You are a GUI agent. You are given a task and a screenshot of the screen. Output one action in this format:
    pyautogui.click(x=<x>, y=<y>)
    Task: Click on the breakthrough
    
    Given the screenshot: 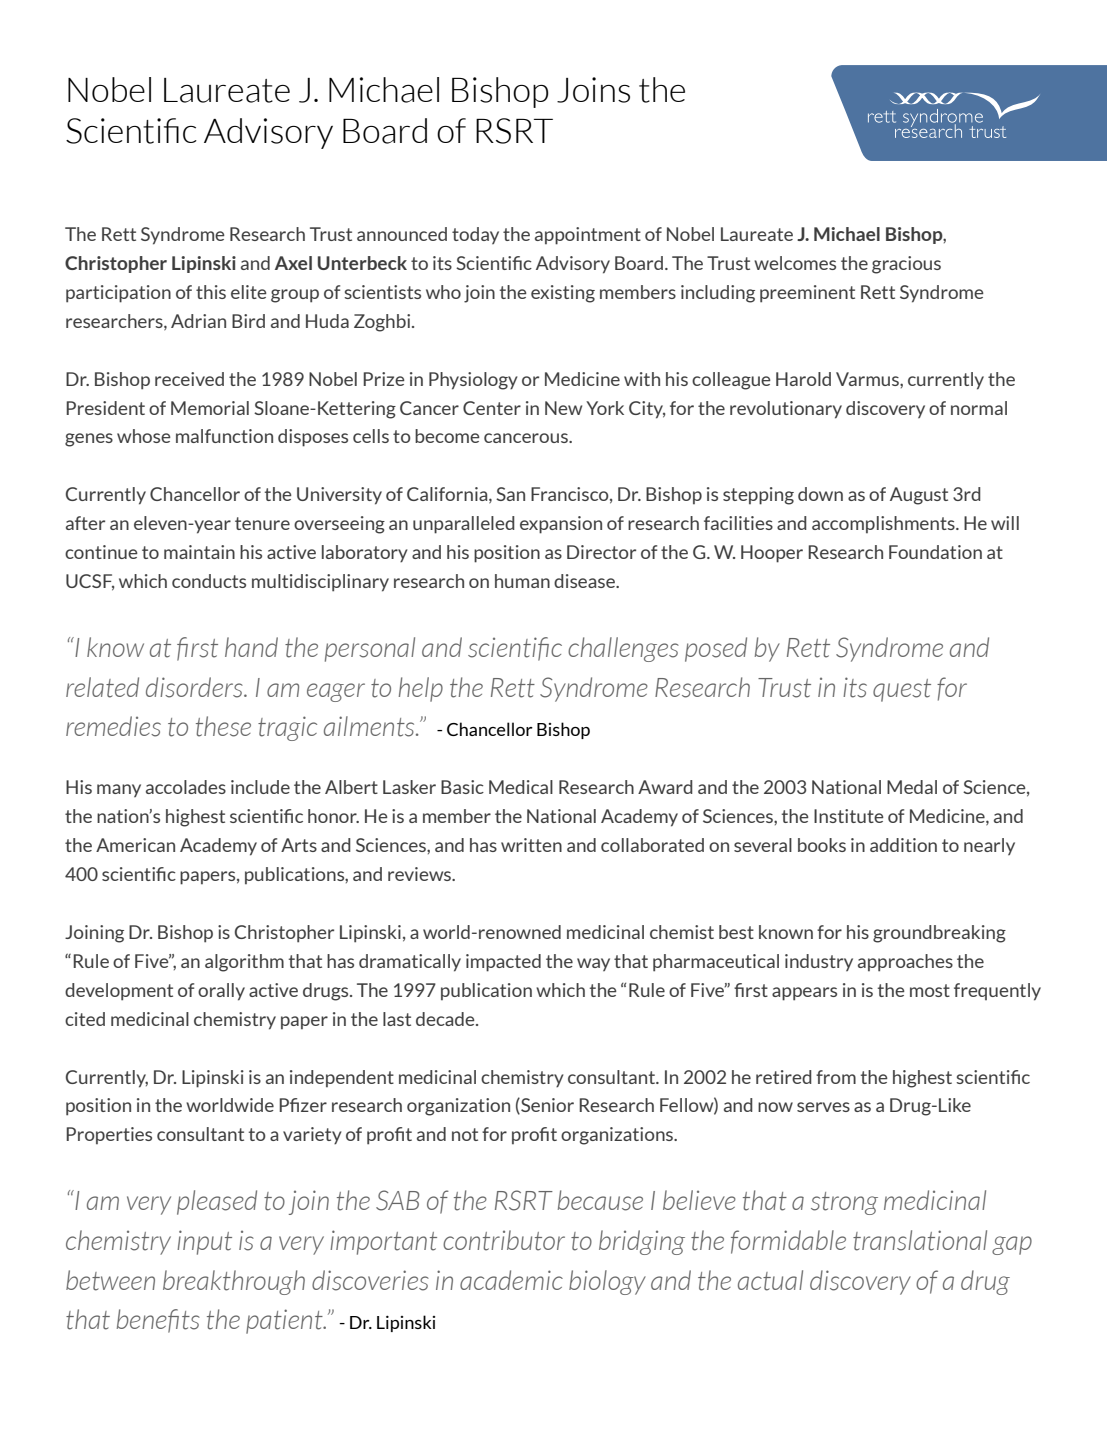 What is the action you would take?
    pyautogui.click(x=234, y=1282)
